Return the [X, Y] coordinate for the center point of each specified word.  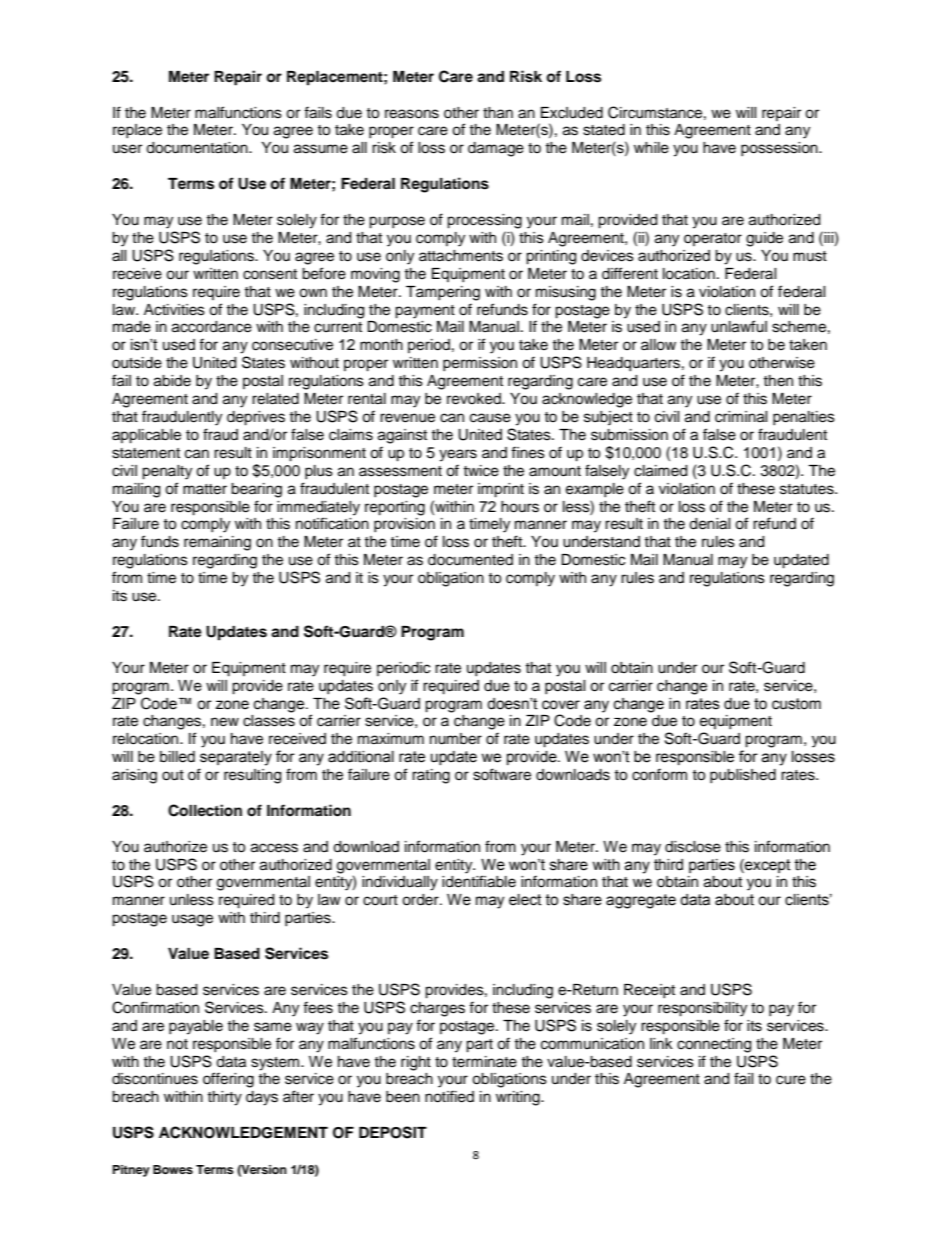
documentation [198, 148]
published [743, 776]
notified [449, 1096]
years [458, 455]
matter [205, 489]
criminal [741, 417]
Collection [205, 810]
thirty [224, 1098]
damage [496, 149]
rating [431, 776]
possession [780, 149]
